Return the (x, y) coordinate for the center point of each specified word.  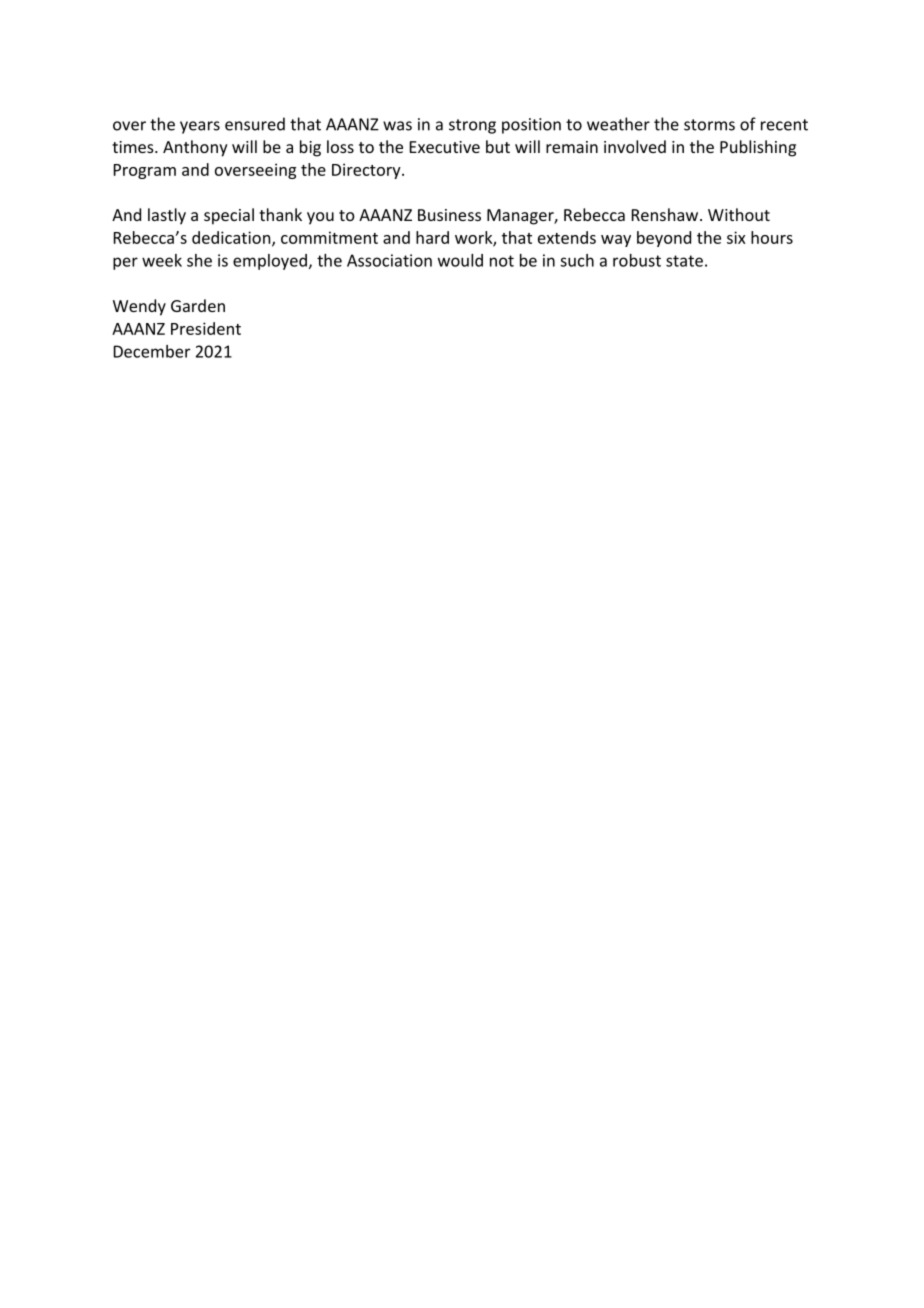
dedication (232, 238)
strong (472, 126)
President (206, 328)
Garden (198, 305)
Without (739, 214)
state (684, 261)
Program (145, 171)
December (152, 351)
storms (709, 125)
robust (637, 260)
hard (432, 237)
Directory (367, 171)
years (200, 127)
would (460, 260)
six (736, 237)
